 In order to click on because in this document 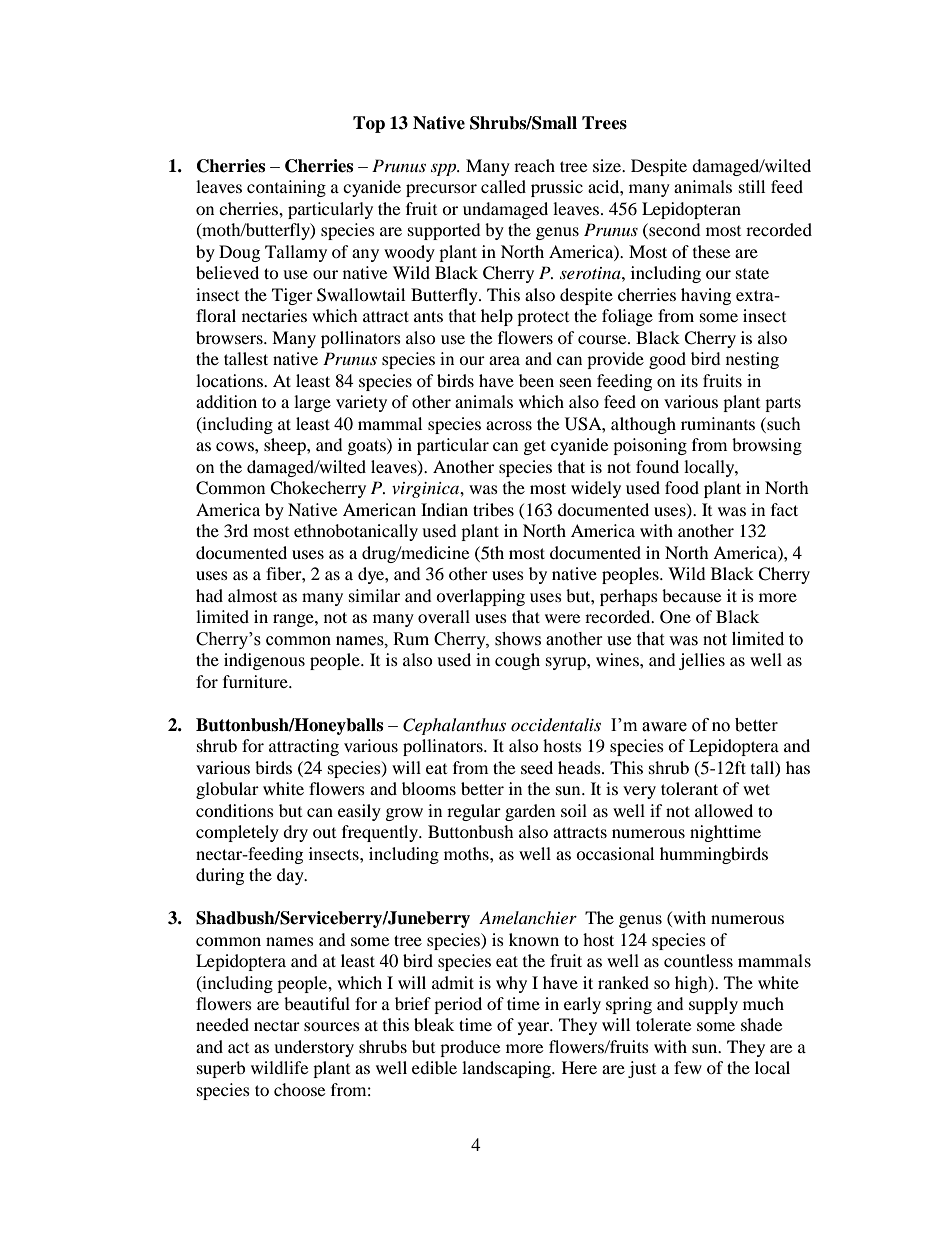, I will do `click(691, 595)`.
